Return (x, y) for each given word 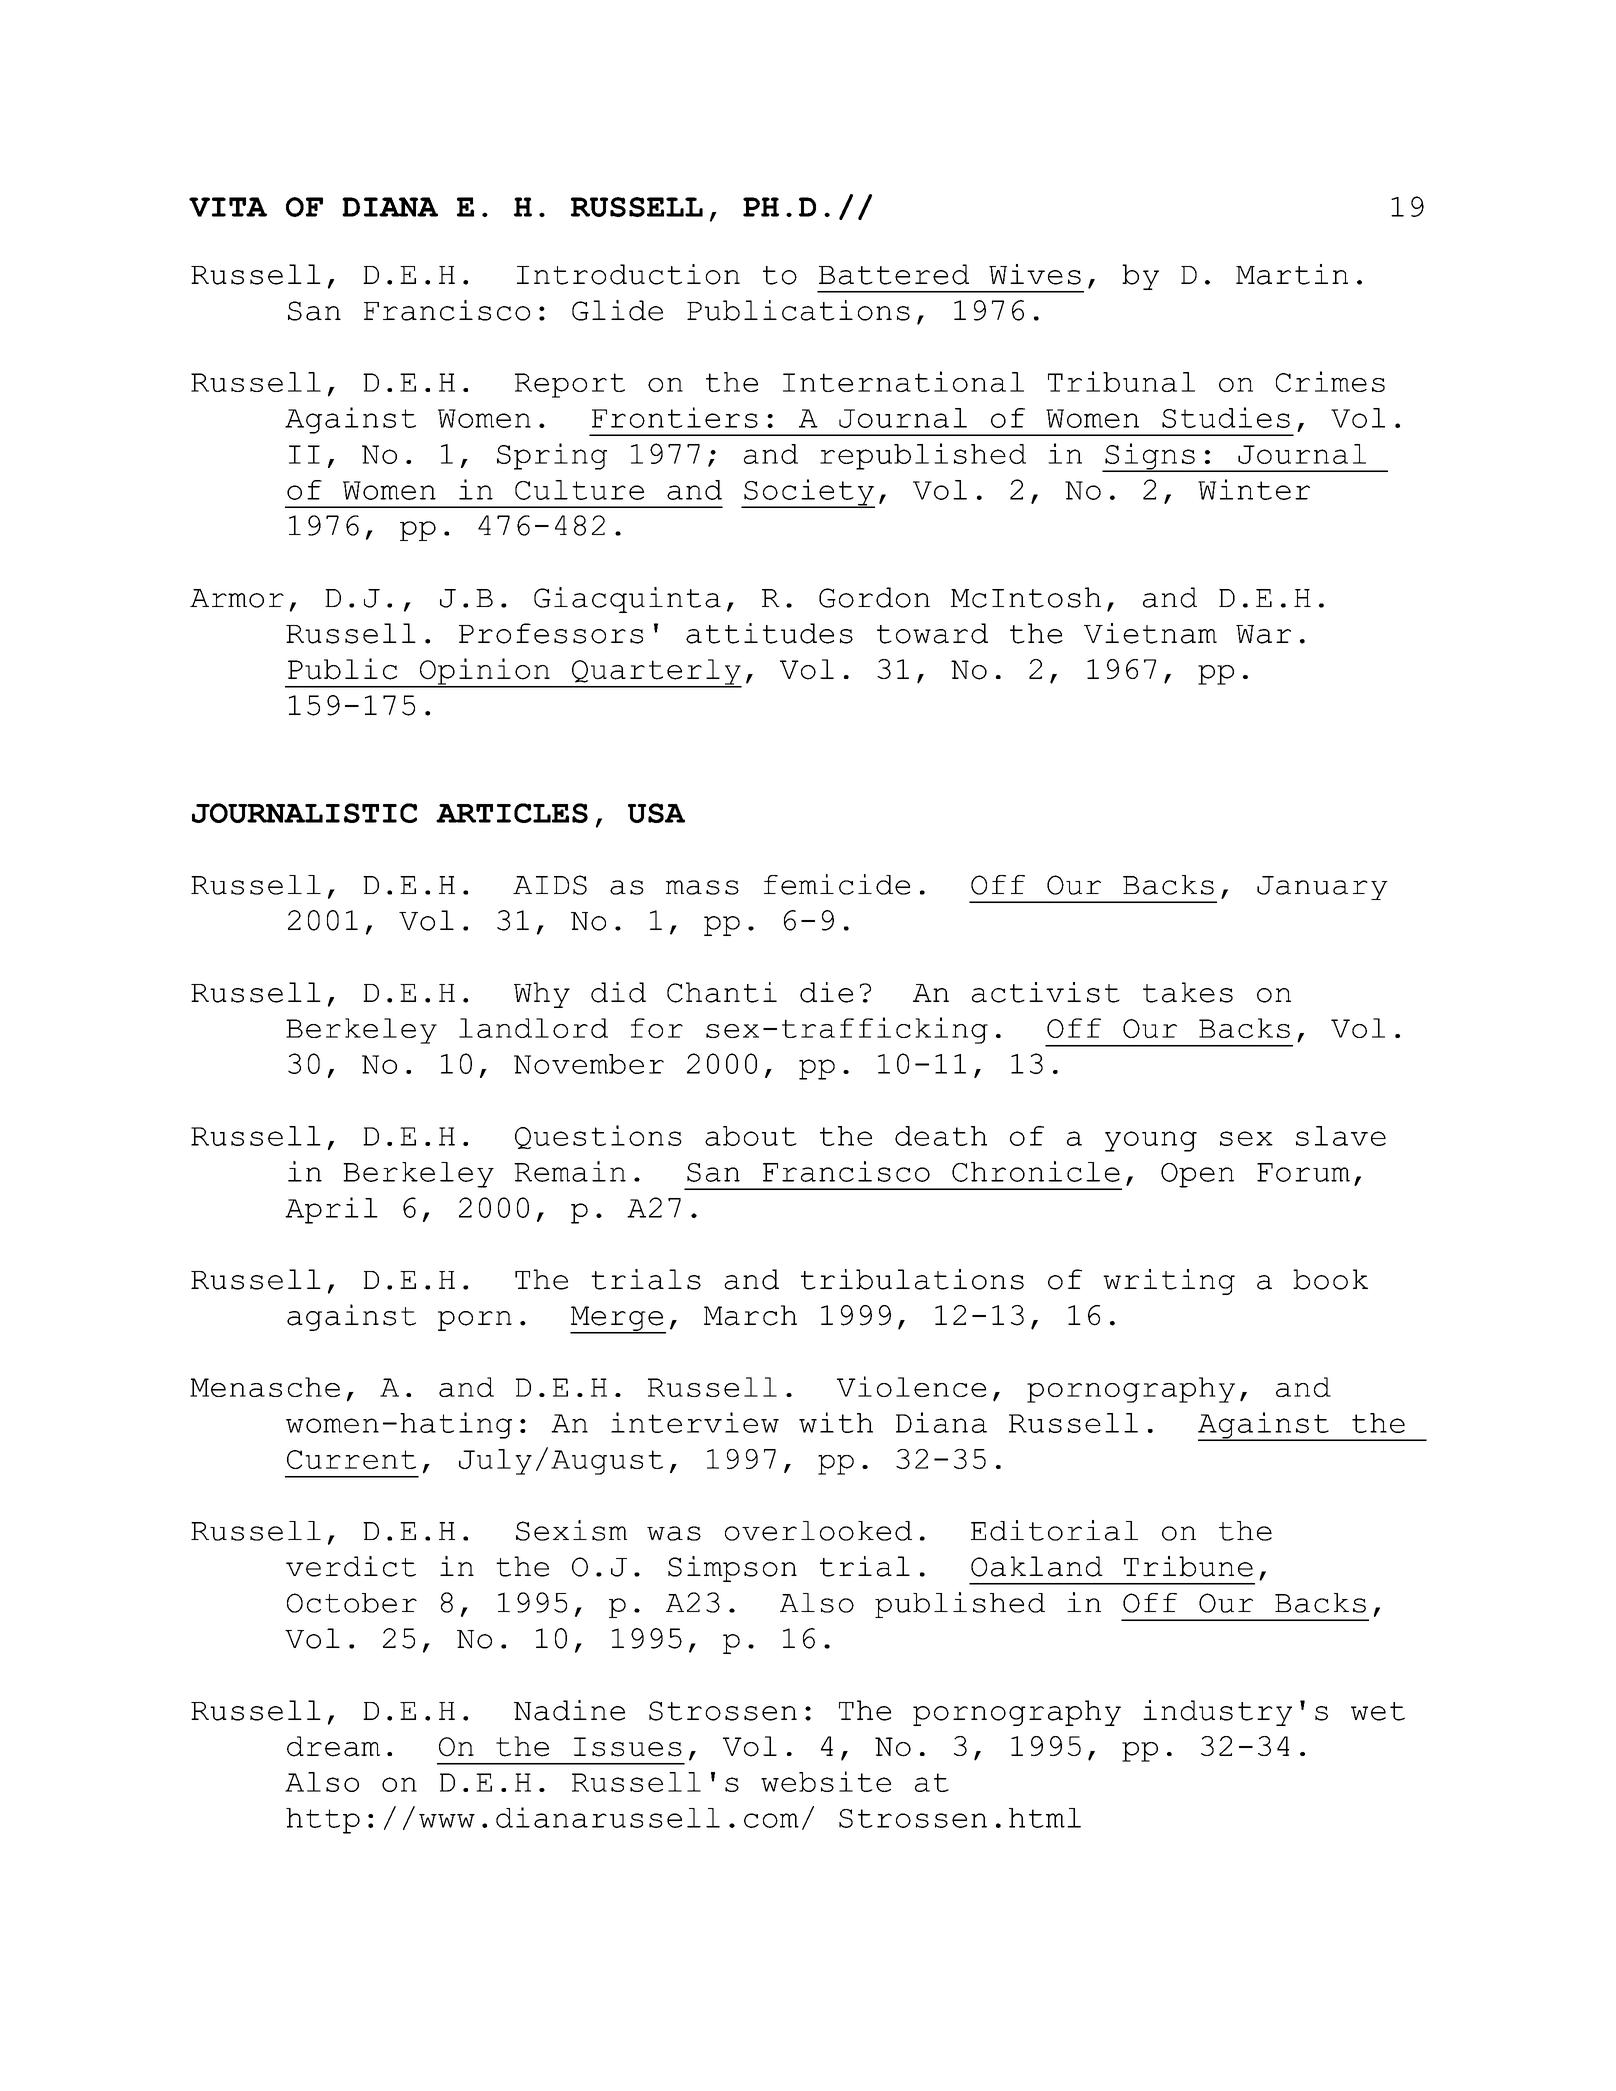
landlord (533, 1028)
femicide (837, 884)
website (826, 1781)
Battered (894, 274)
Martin (1292, 274)
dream (333, 1746)
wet (1378, 1711)
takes (1188, 992)
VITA (228, 207)
